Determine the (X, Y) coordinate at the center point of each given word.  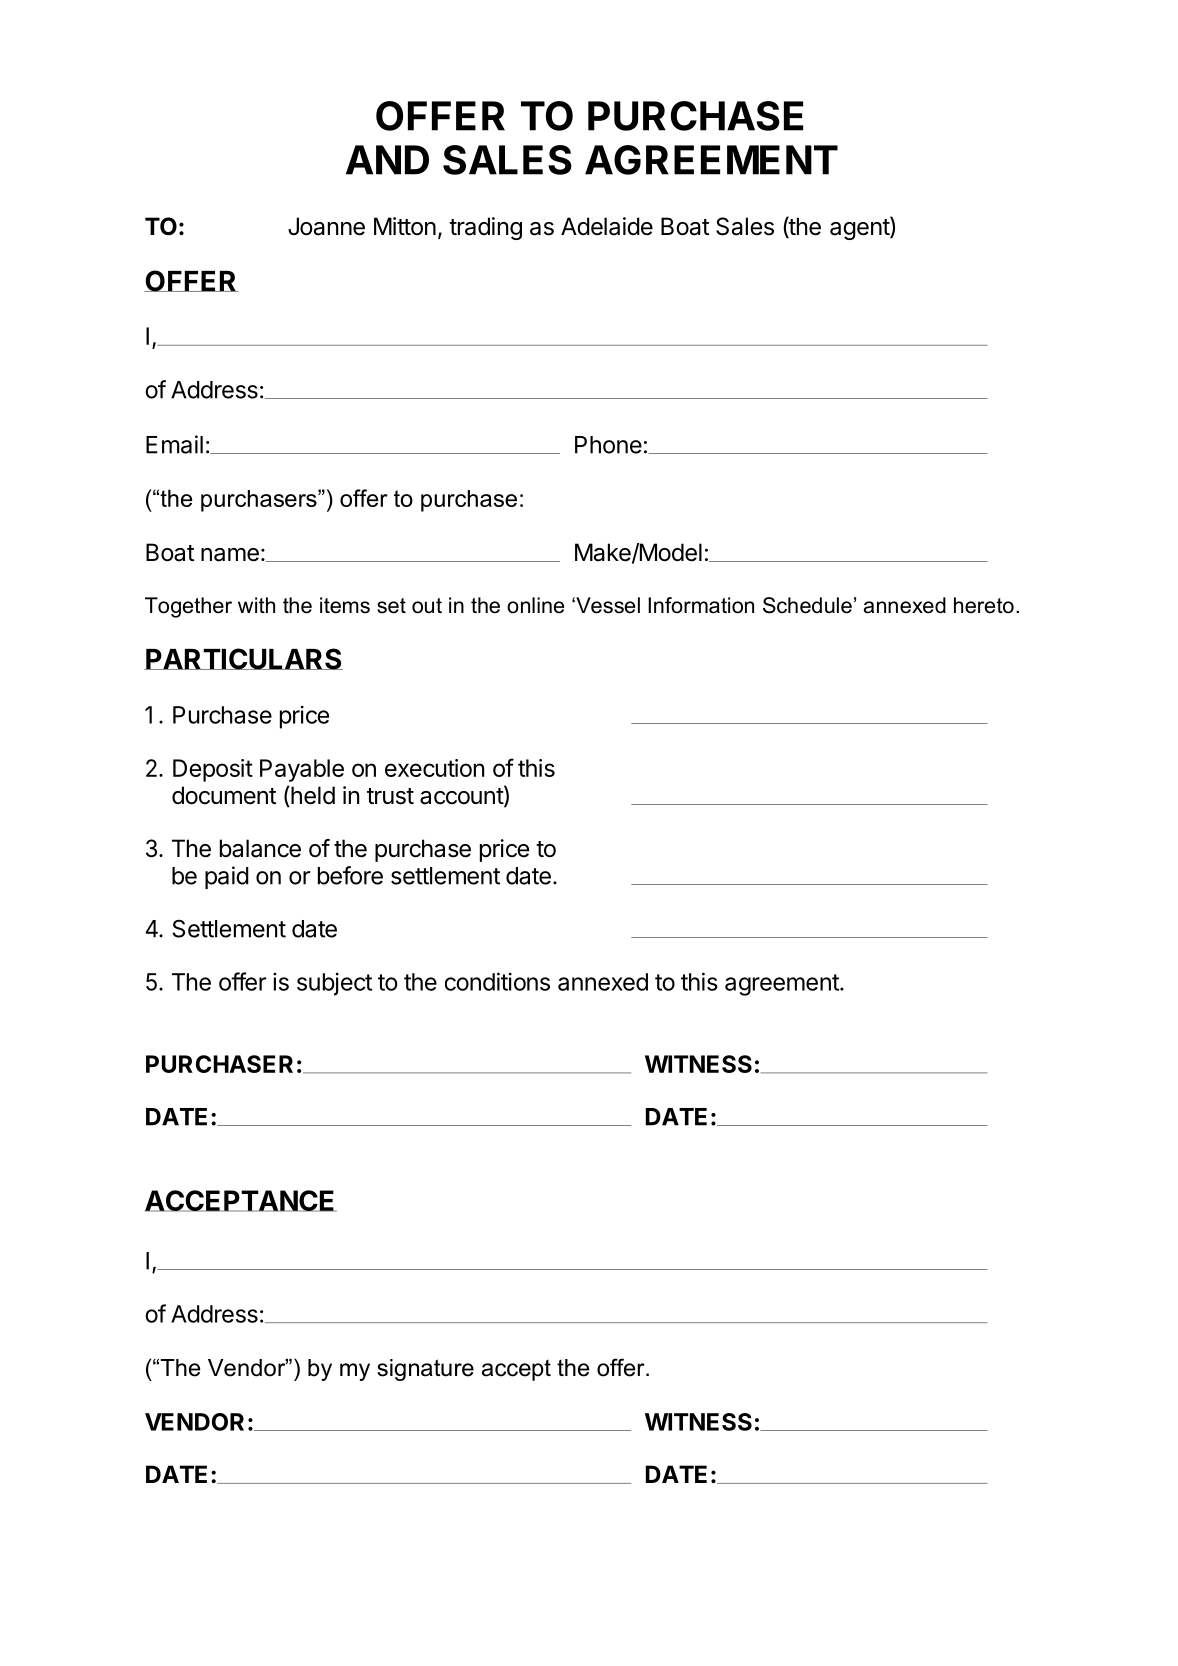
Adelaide (607, 226)
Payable (302, 770)
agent (860, 228)
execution (434, 768)
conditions (497, 981)
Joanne (326, 226)
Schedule (807, 605)
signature (425, 1370)
